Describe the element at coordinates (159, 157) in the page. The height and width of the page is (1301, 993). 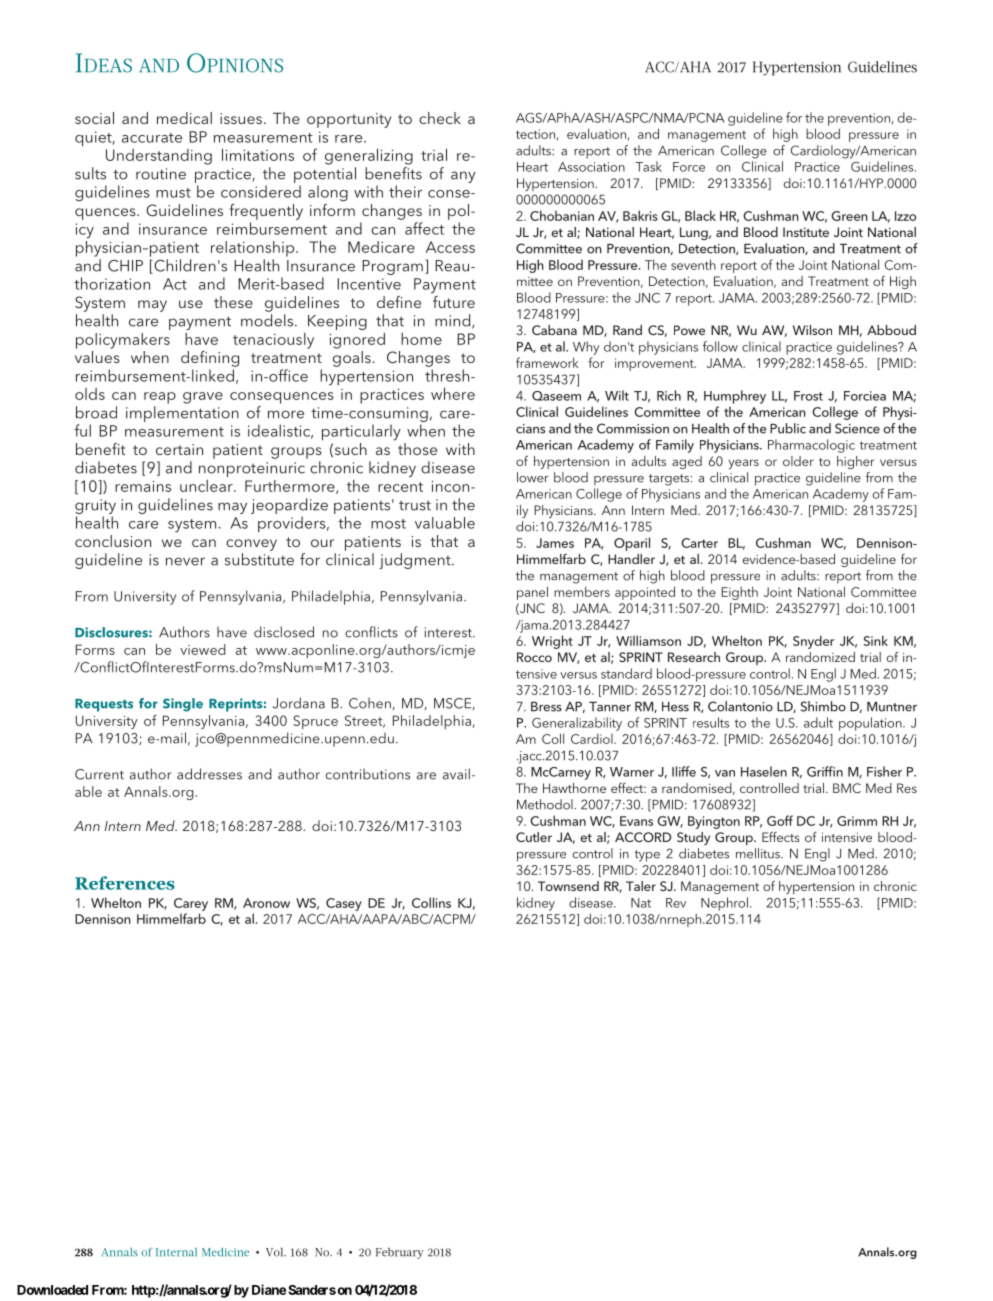
I see `Understanding` at that location.
